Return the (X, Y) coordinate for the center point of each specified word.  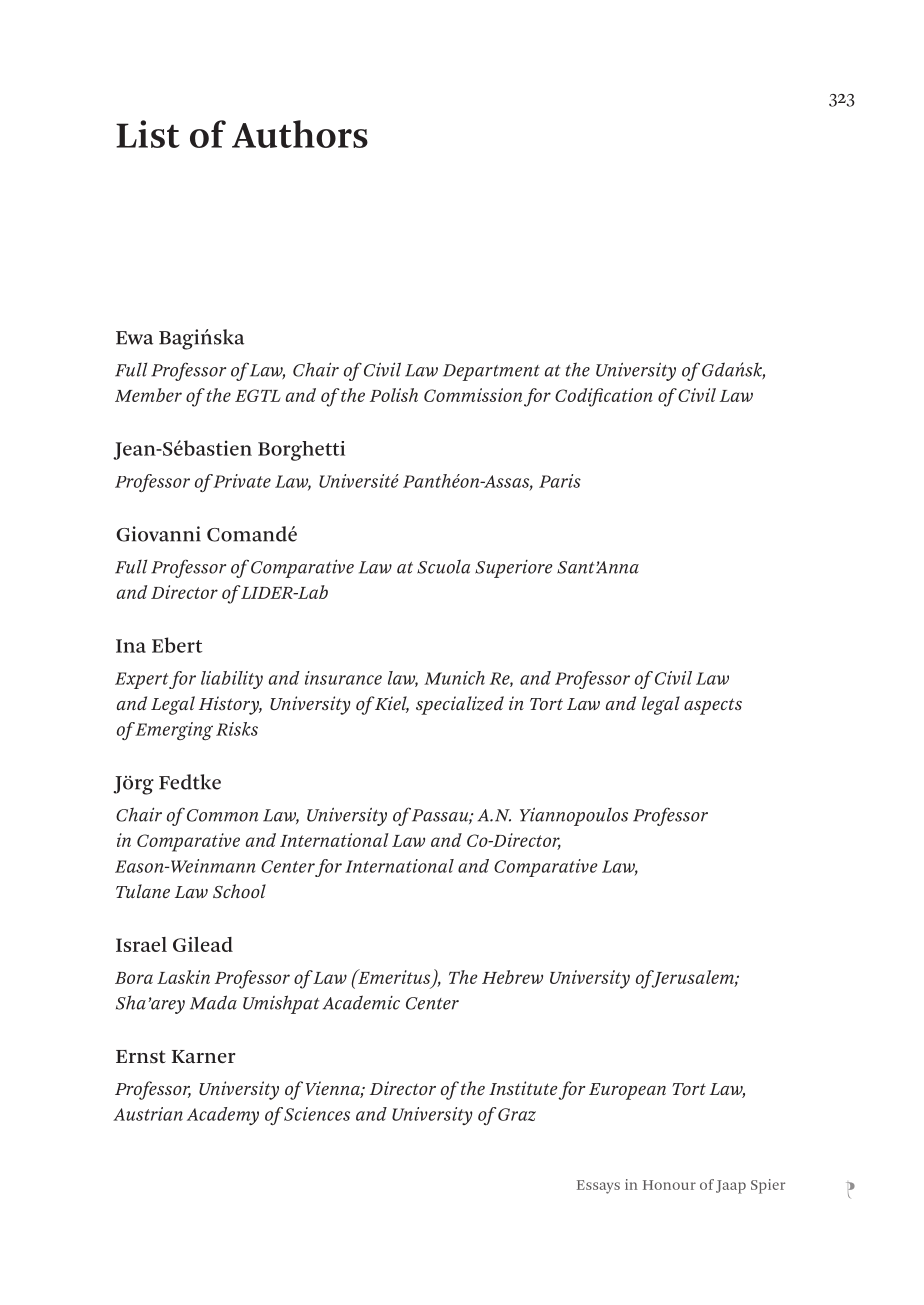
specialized (460, 705)
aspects (713, 706)
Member (148, 395)
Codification (604, 397)
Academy (223, 1116)
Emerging (174, 731)
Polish (394, 395)
